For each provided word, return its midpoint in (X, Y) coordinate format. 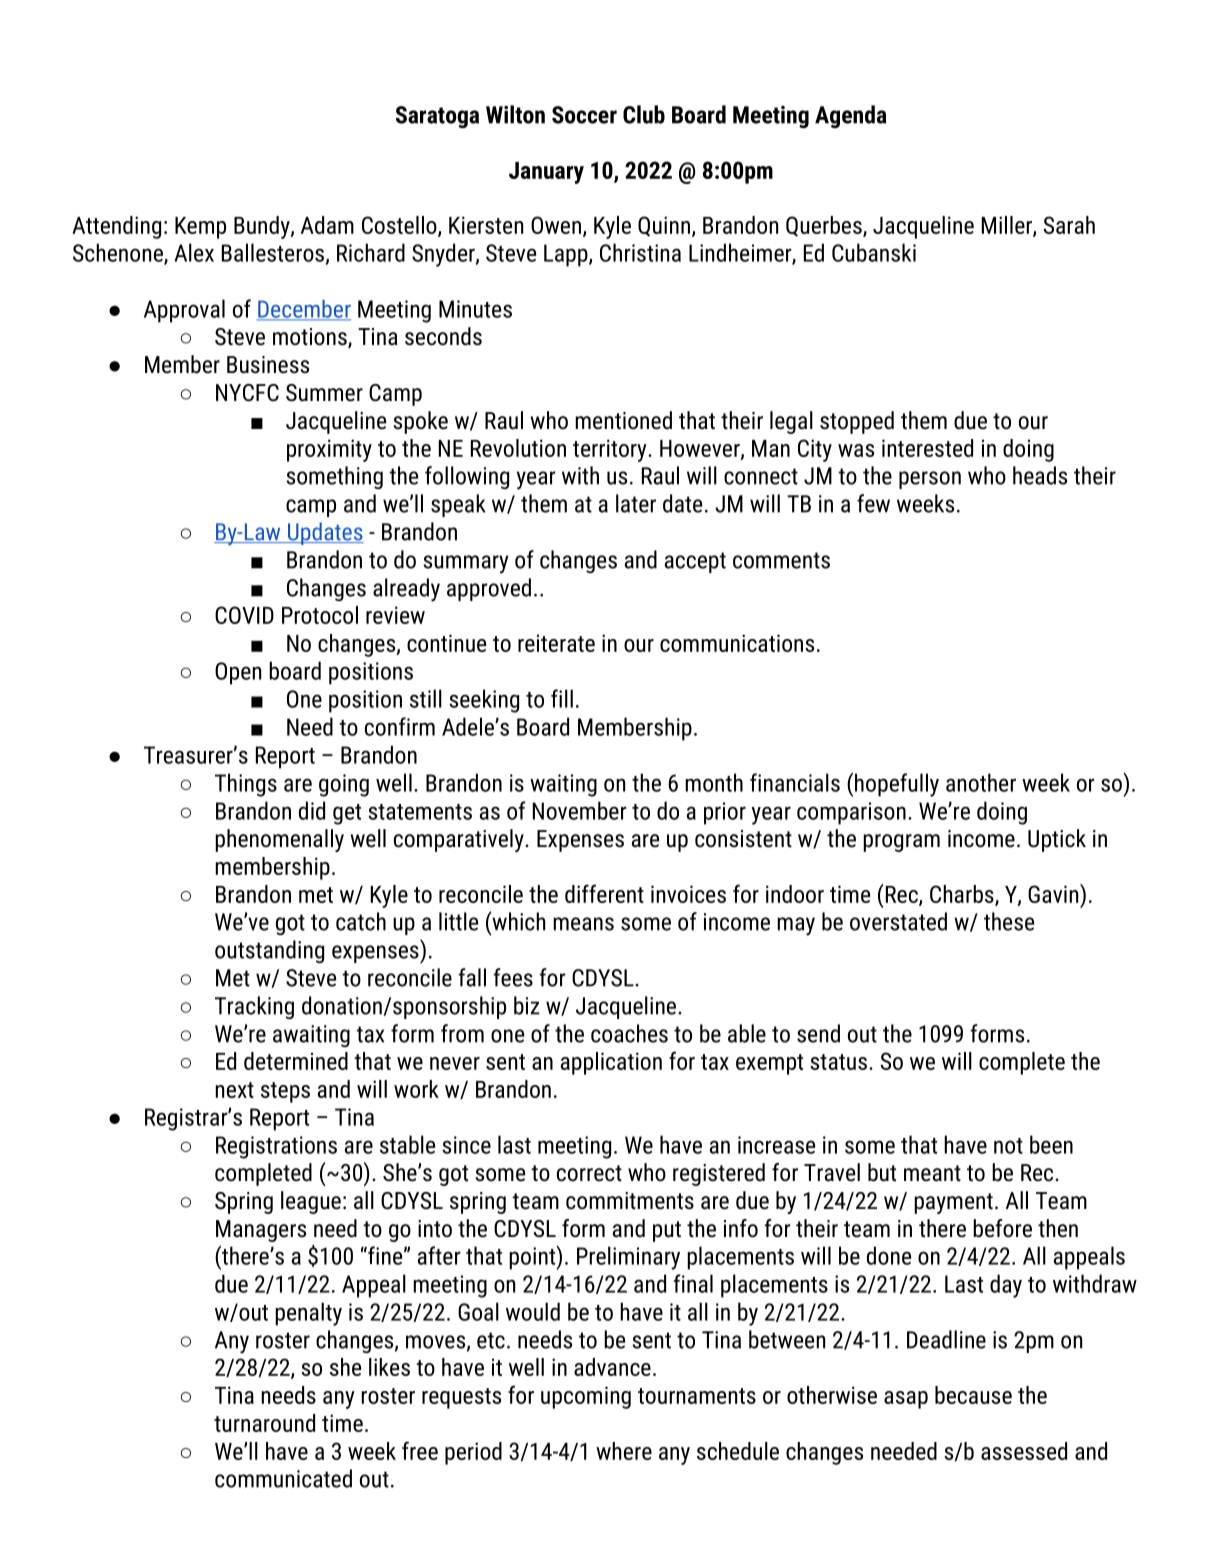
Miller (1008, 226)
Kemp (200, 228)
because (973, 1395)
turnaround (264, 1423)
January (546, 173)
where (624, 1451)
